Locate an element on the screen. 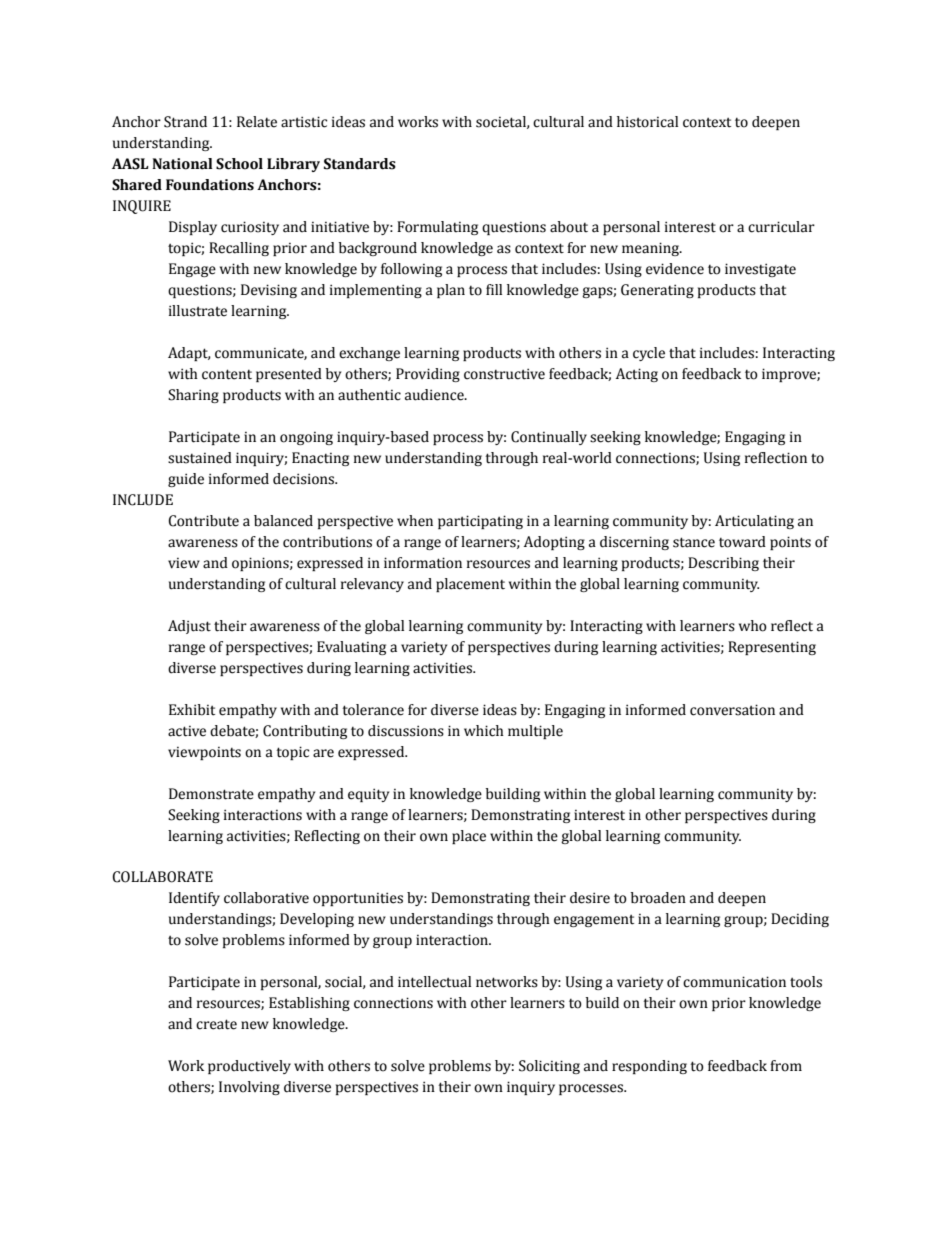 This screenshot has width=952, height=1233. who is located at coordinates (753, 626).
